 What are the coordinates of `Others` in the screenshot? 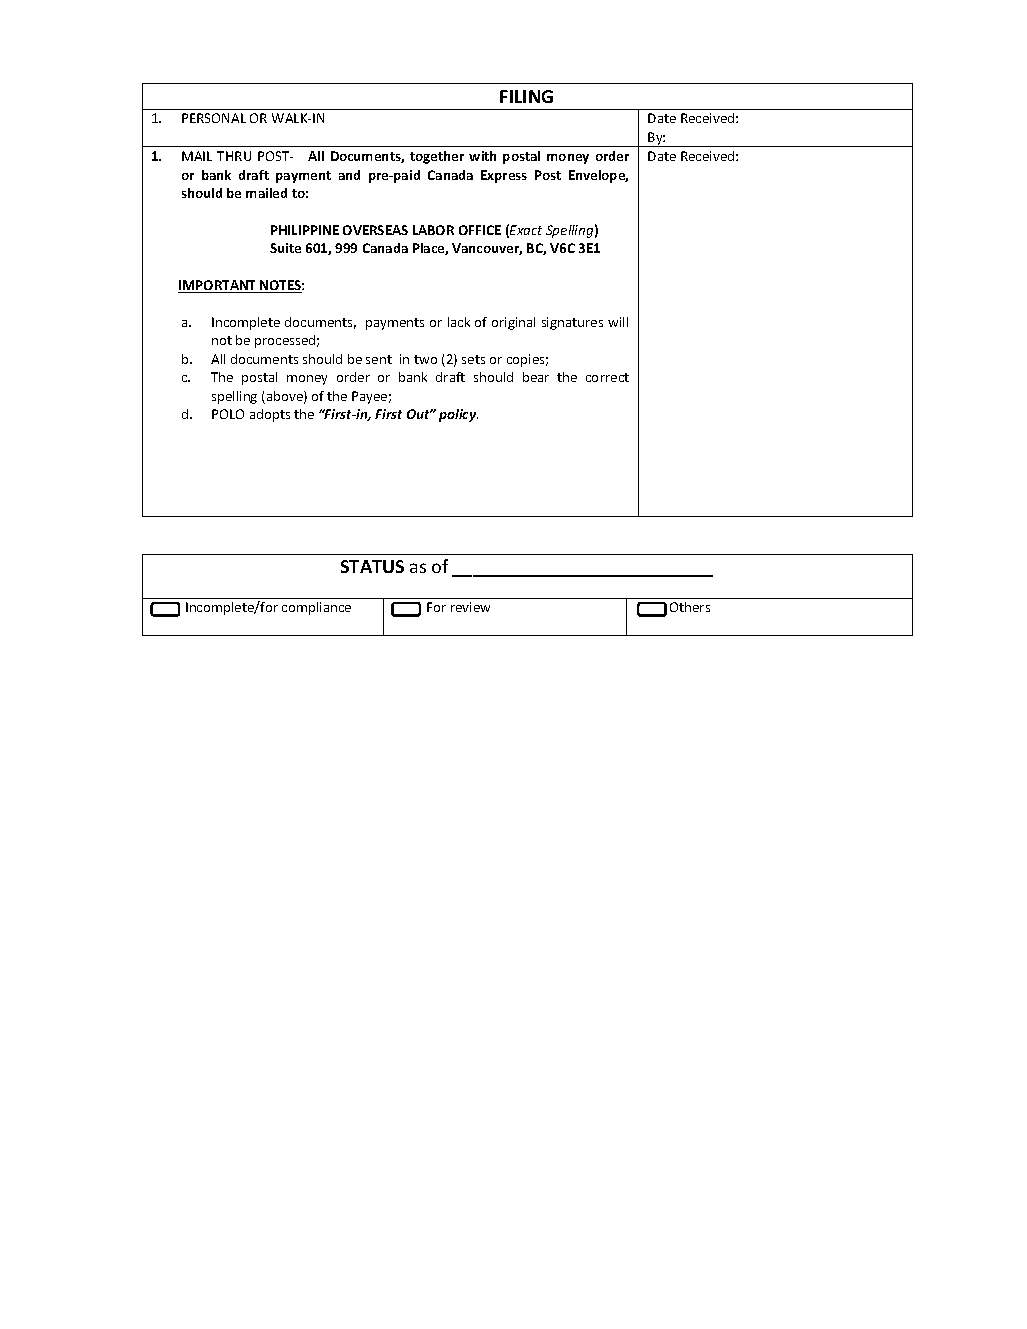 It's located at (690, 607).
